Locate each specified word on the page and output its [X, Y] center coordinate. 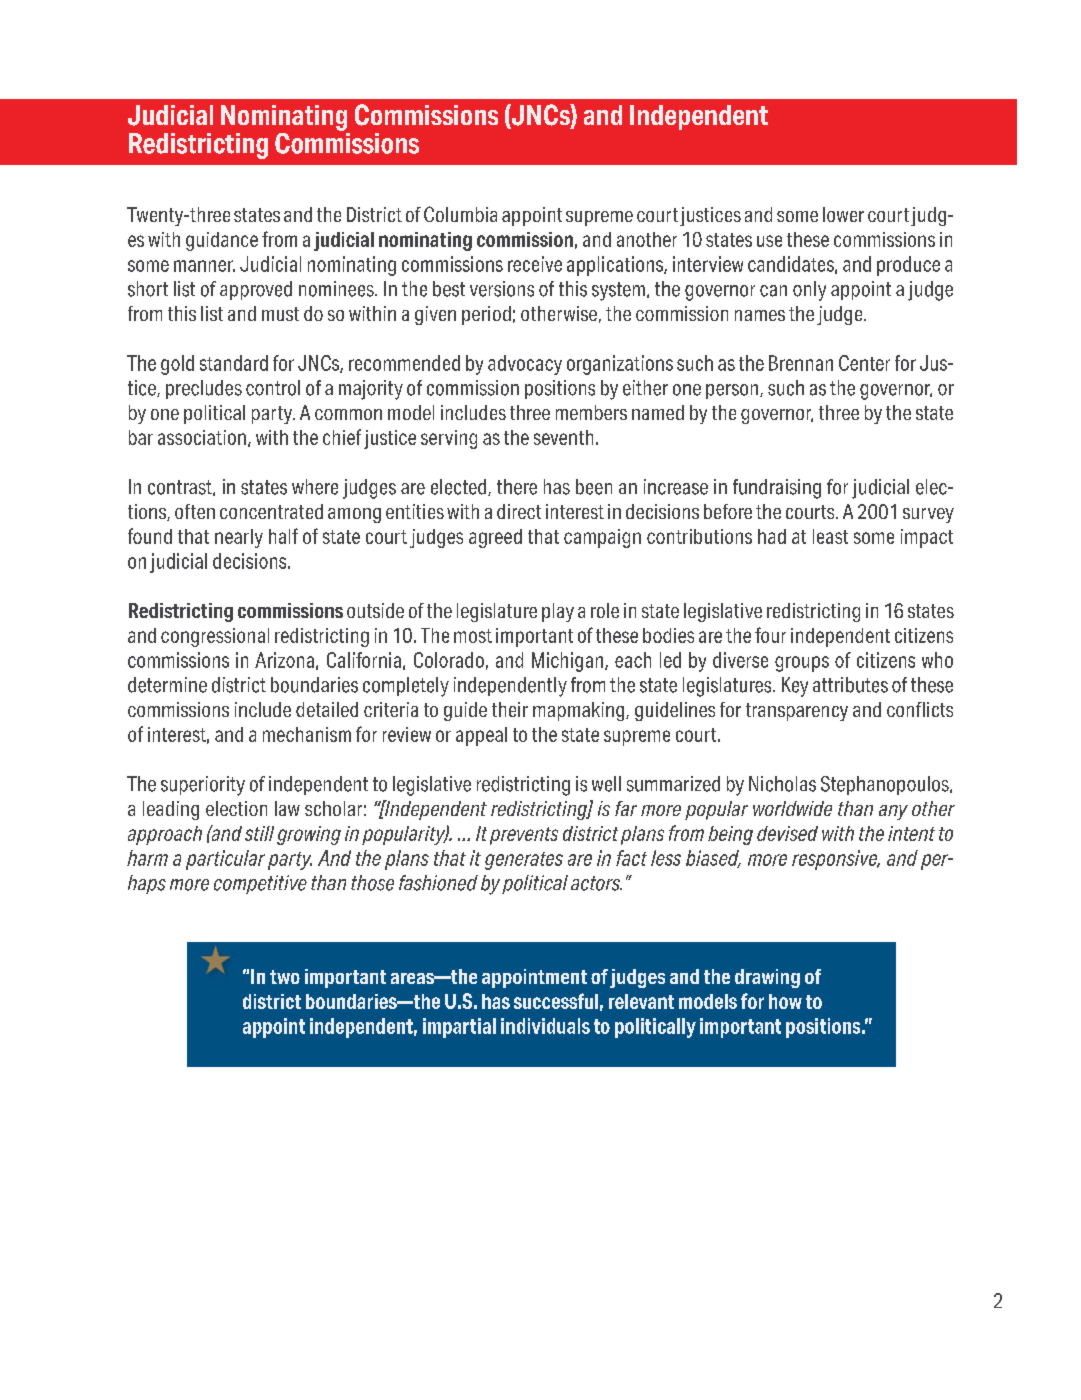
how [785, 1001]
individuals [545, 1026]
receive [535, 264]
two [285, 977]
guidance [222, 241]
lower [843, 214]
